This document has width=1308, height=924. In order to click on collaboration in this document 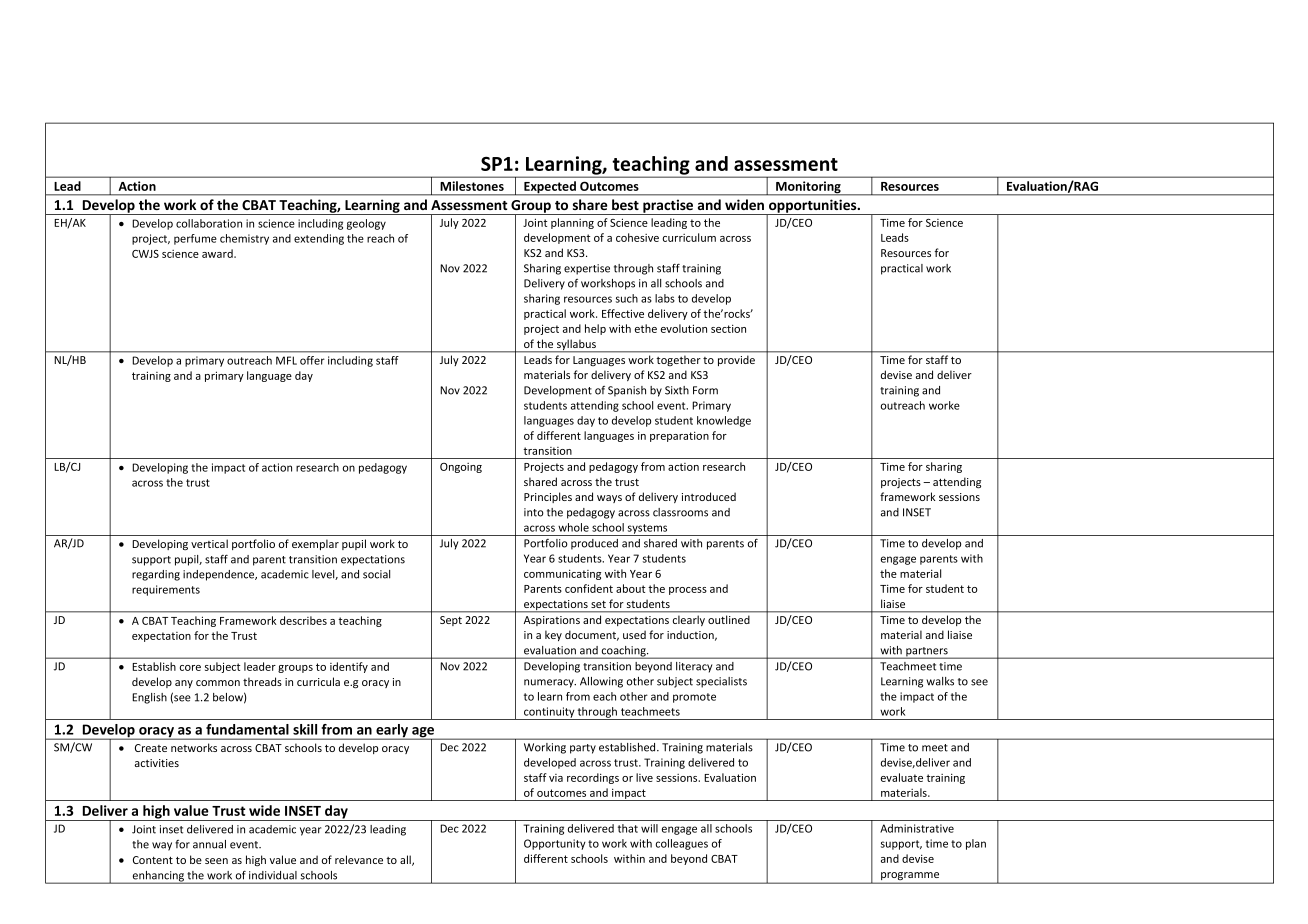, I will do `click(209, 223)`.
